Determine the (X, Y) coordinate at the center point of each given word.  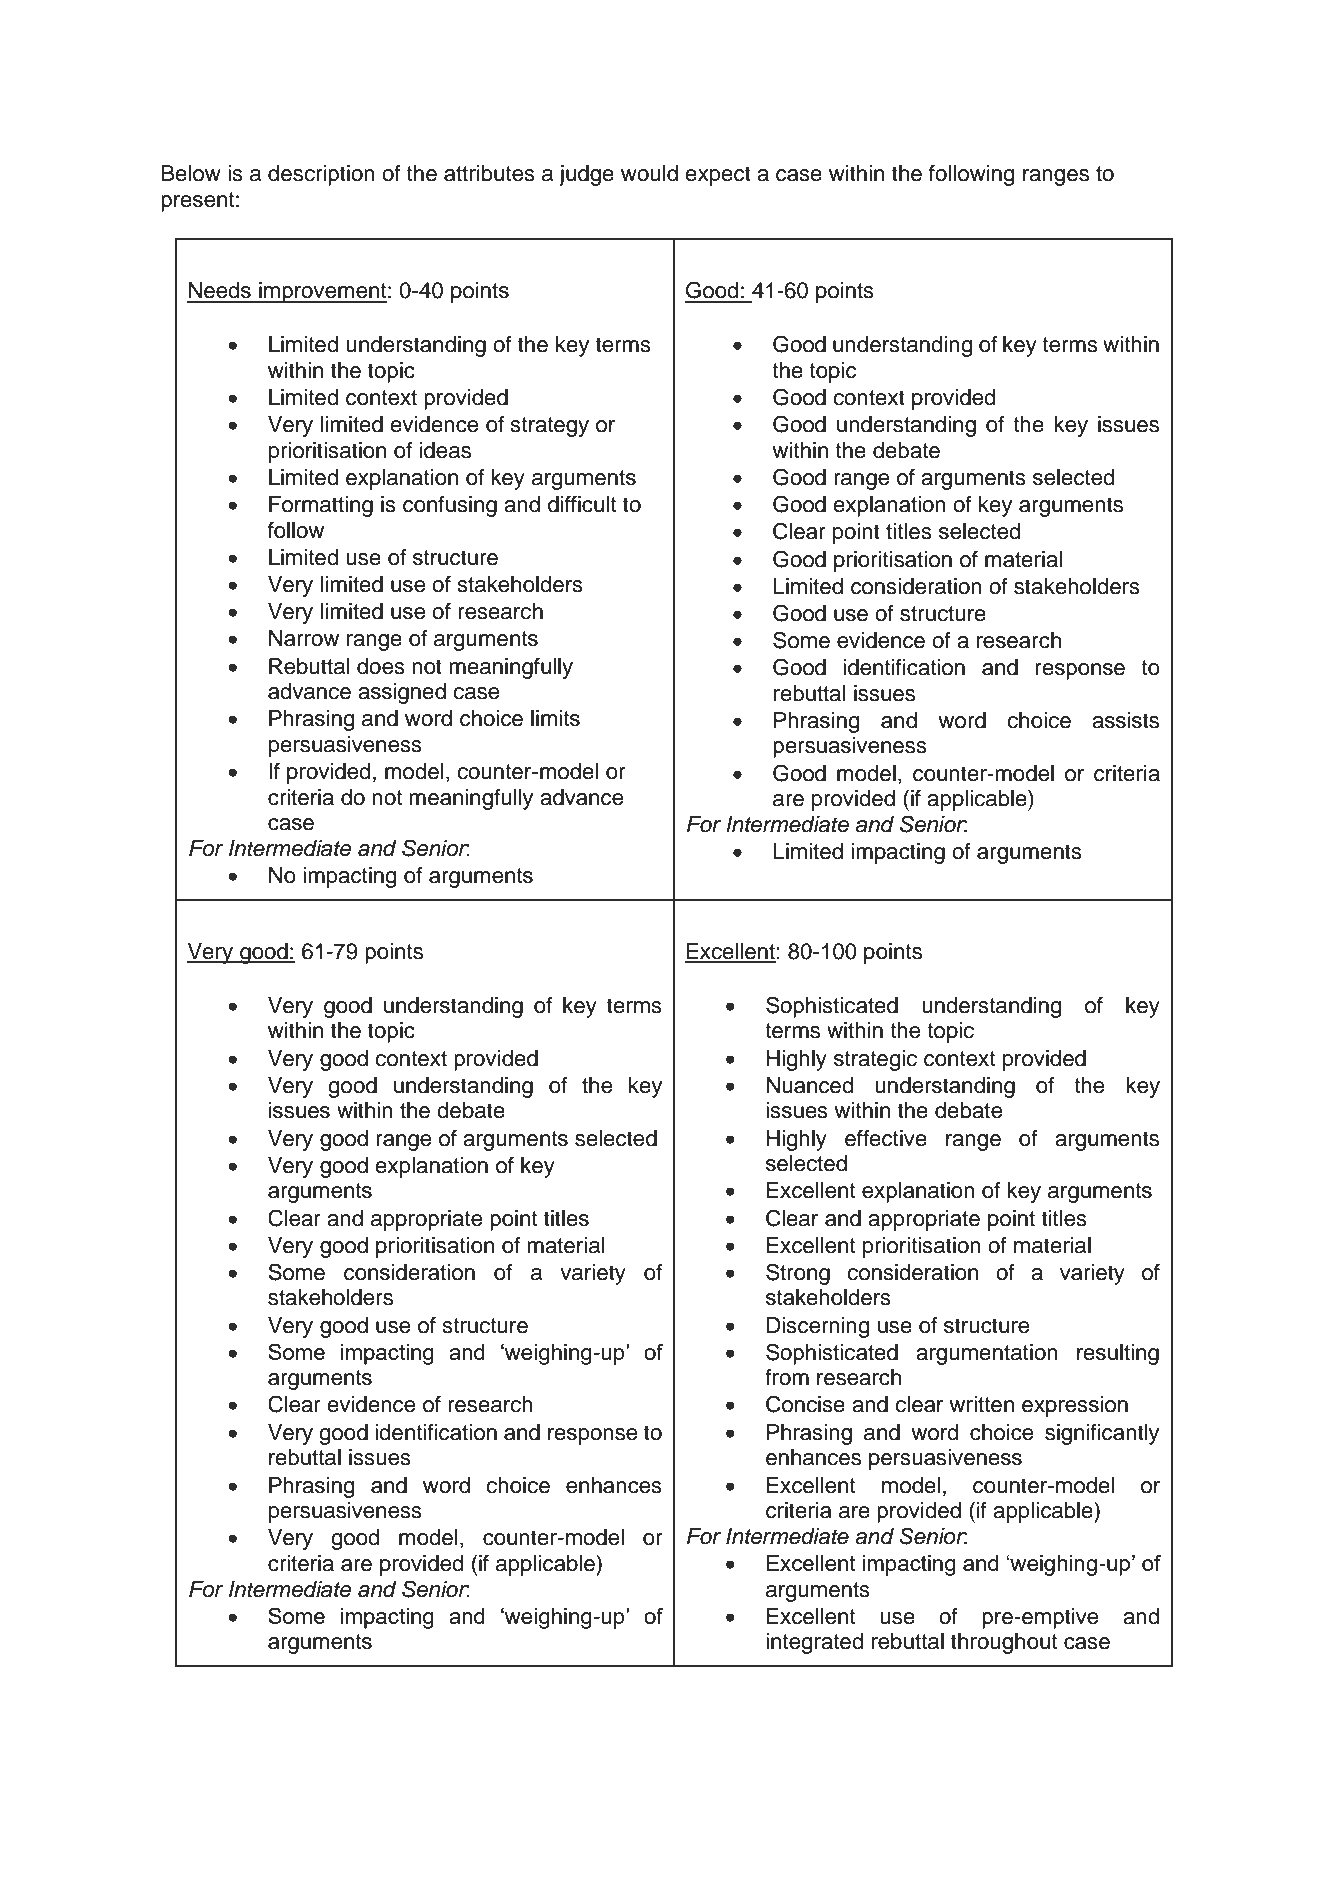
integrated (815, 1643)
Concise (805, 1404)
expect (718, 176)
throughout (1004, 1643)
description (321, 175)
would (649, 173)
